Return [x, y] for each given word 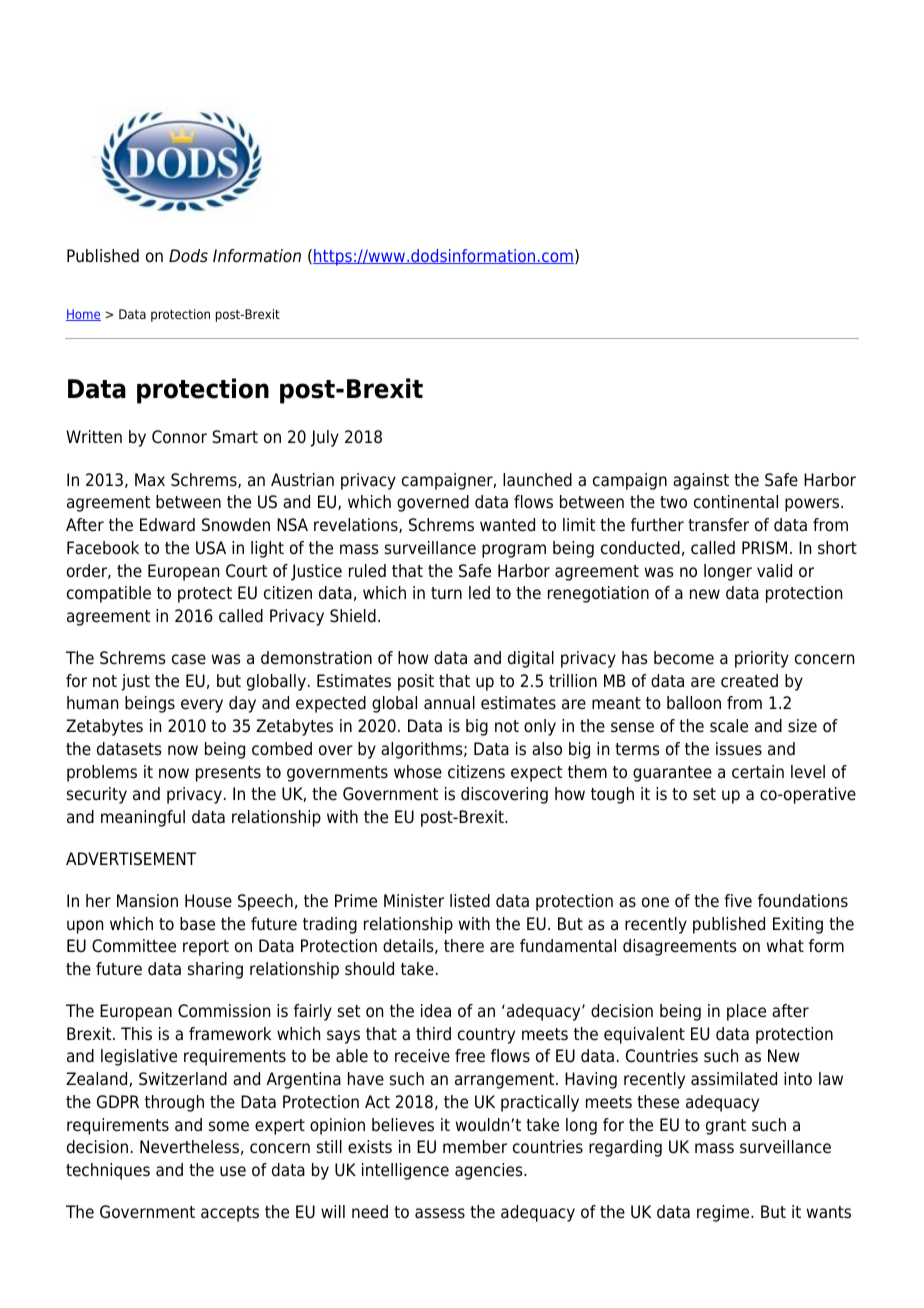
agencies [490, 1171]
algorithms [423, 750]
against [701, 481]
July [324, 438]
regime [724, 1213]
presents [228, 774]
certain [758, 772]
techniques [108, 1171]
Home [83, 315]
